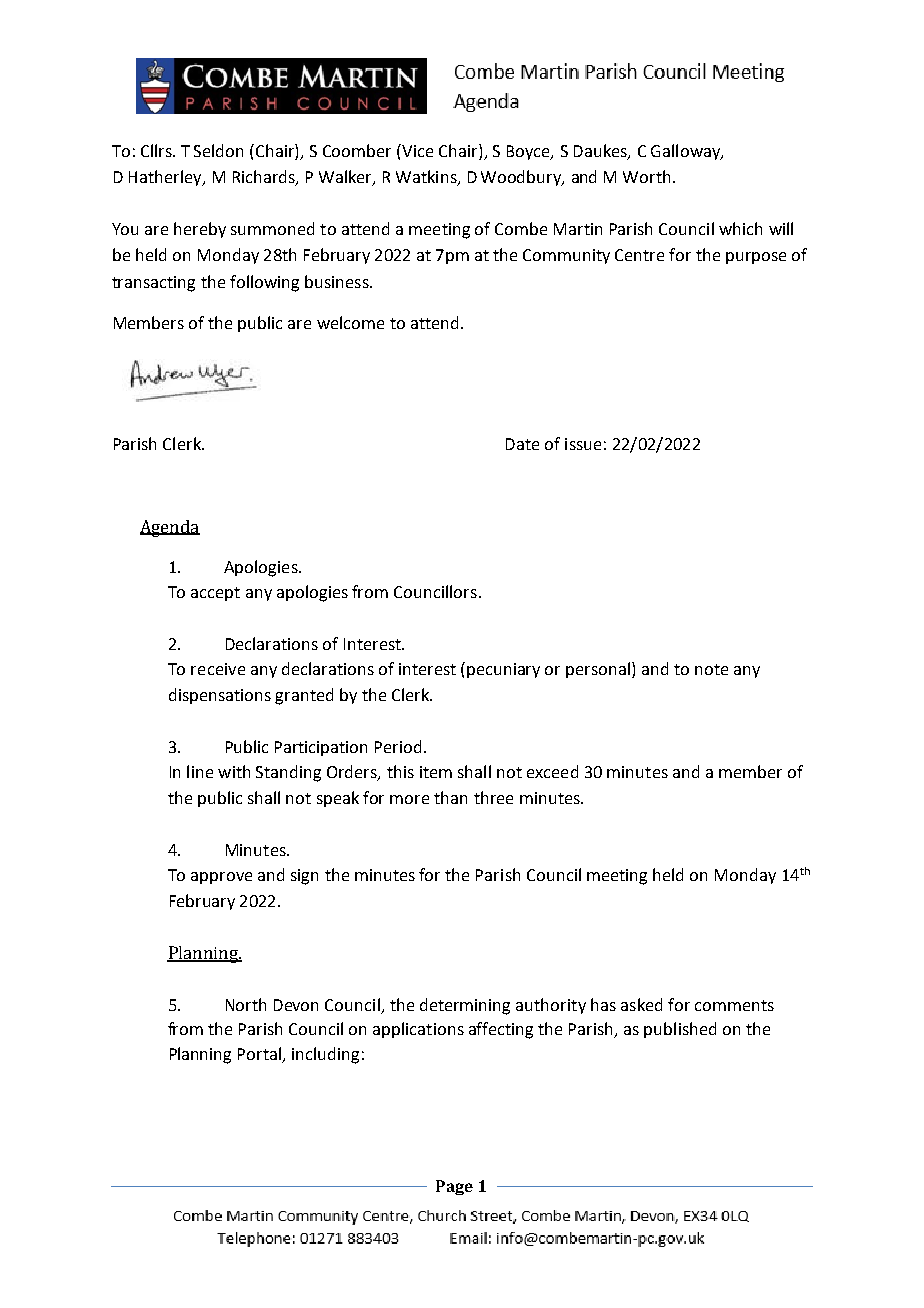  Describe the element at coordinates (687, 152) in the screenshot. I see `Galloway` at that location.
